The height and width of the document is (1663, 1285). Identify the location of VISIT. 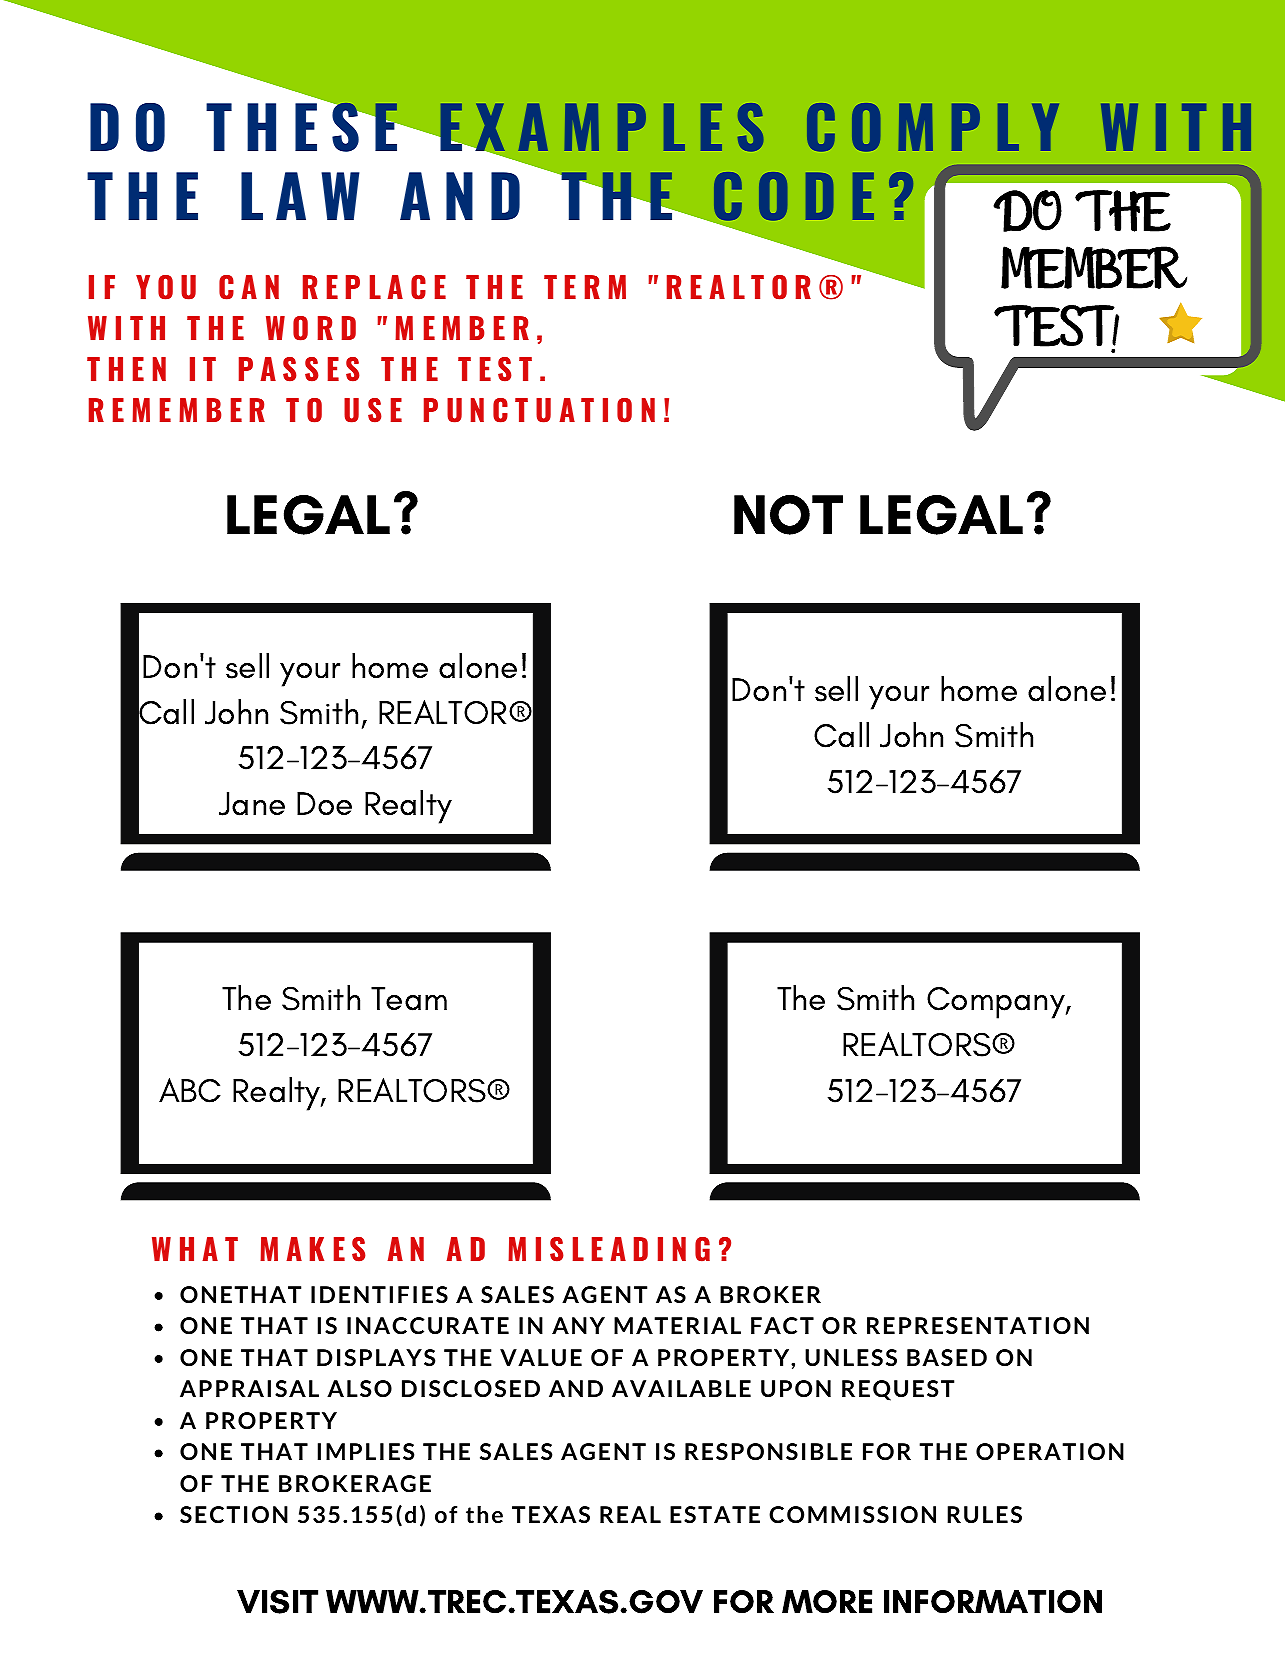
(277, 1602).
